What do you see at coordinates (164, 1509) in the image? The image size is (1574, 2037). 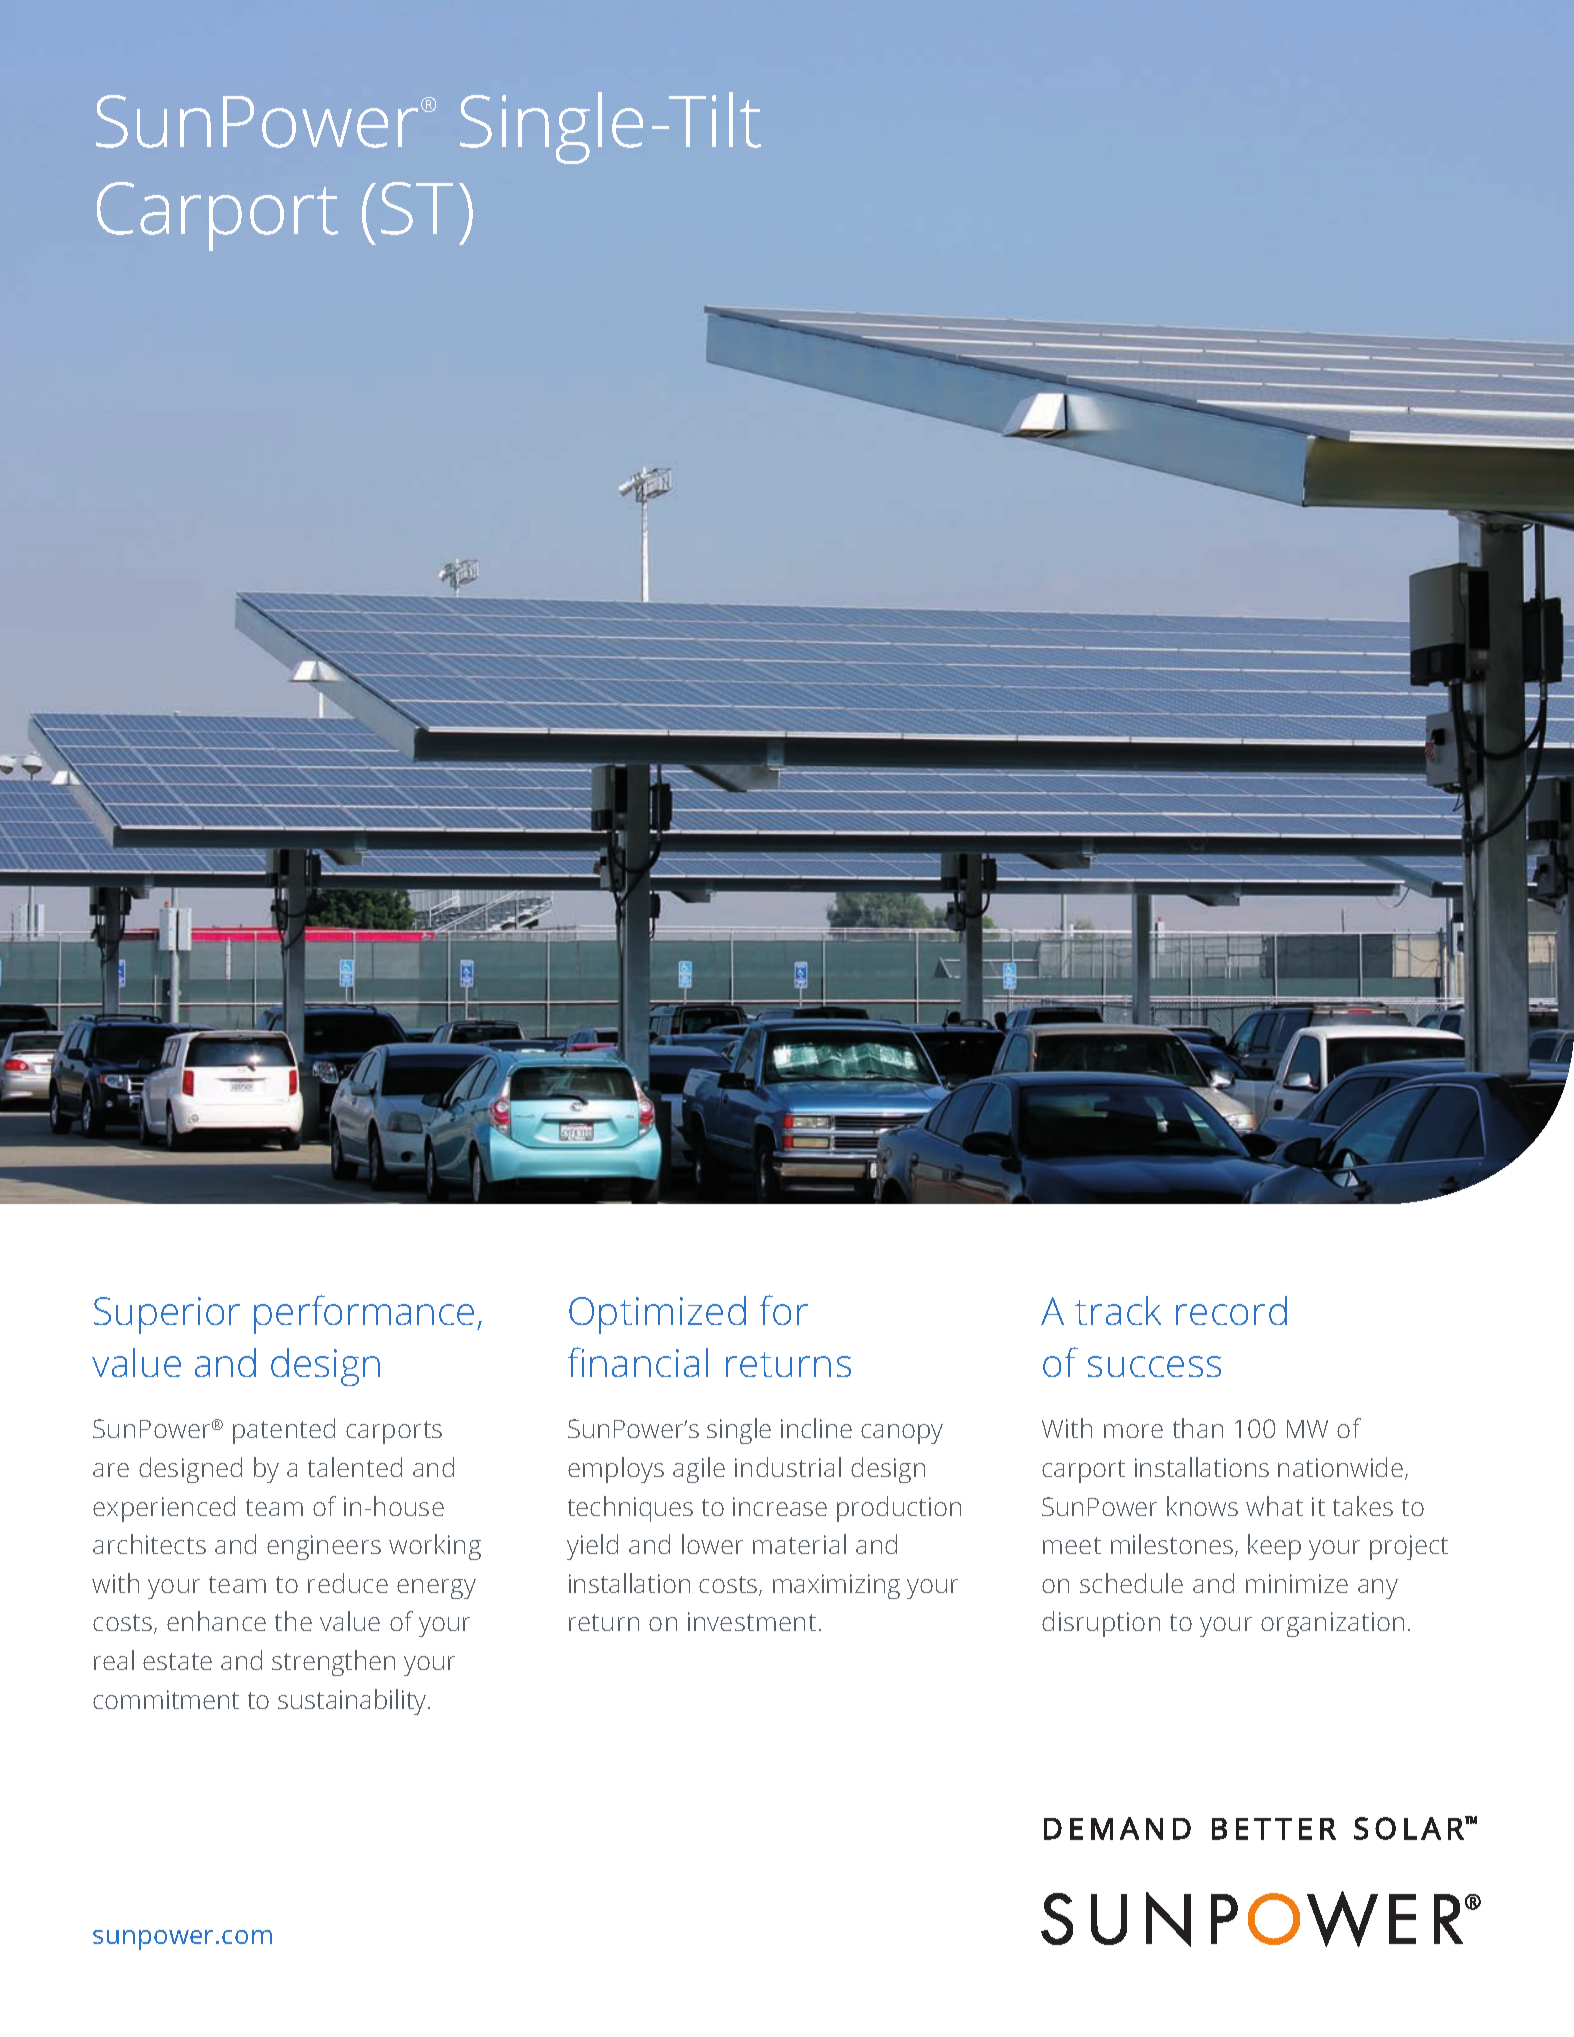 I see `experienced` at bounding box center [164, 1509].
